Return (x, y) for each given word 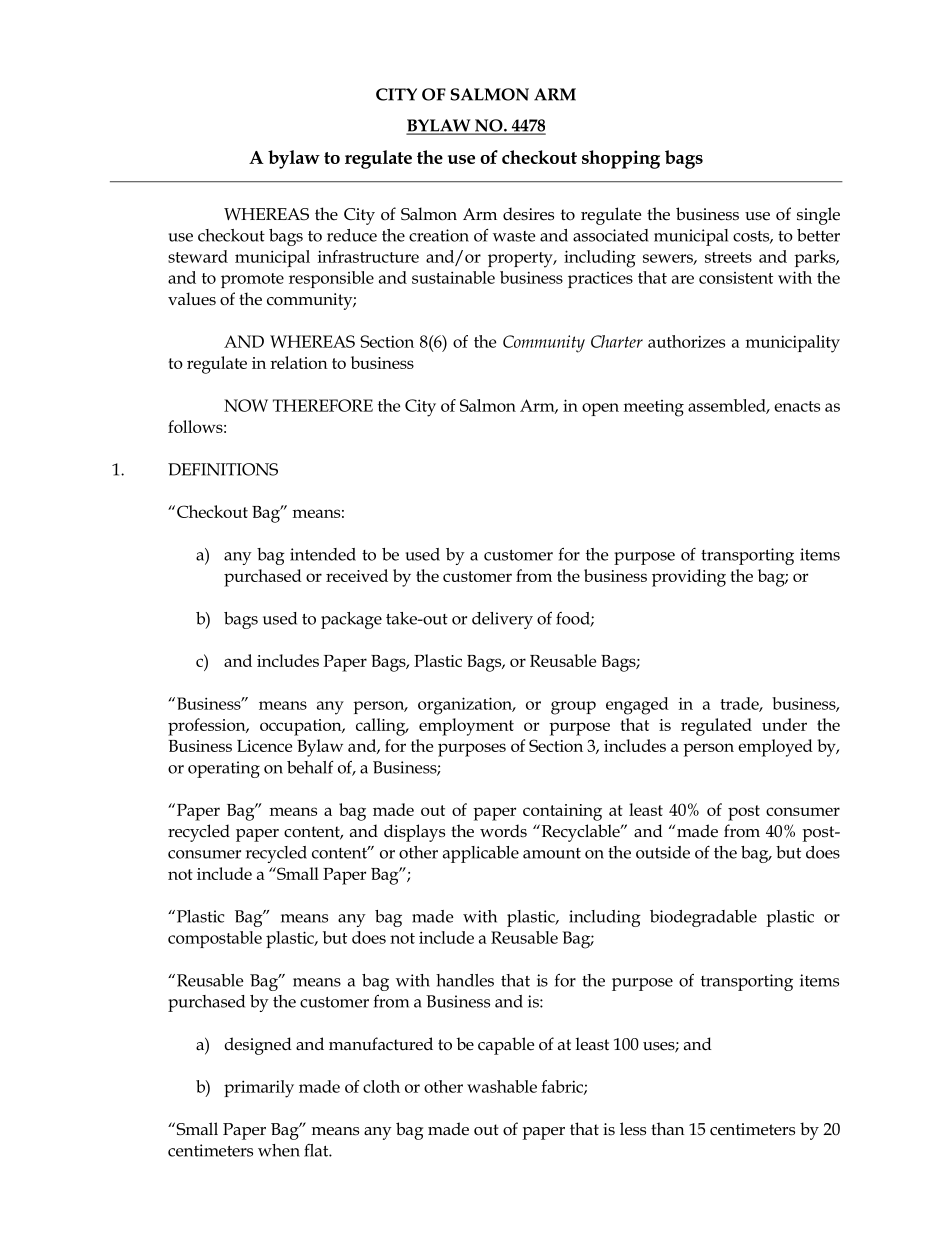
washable (502, 1086)
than (668, 1129)
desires (528, 214)
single (818, 216)
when (279, 1150)
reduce (352, 235)
